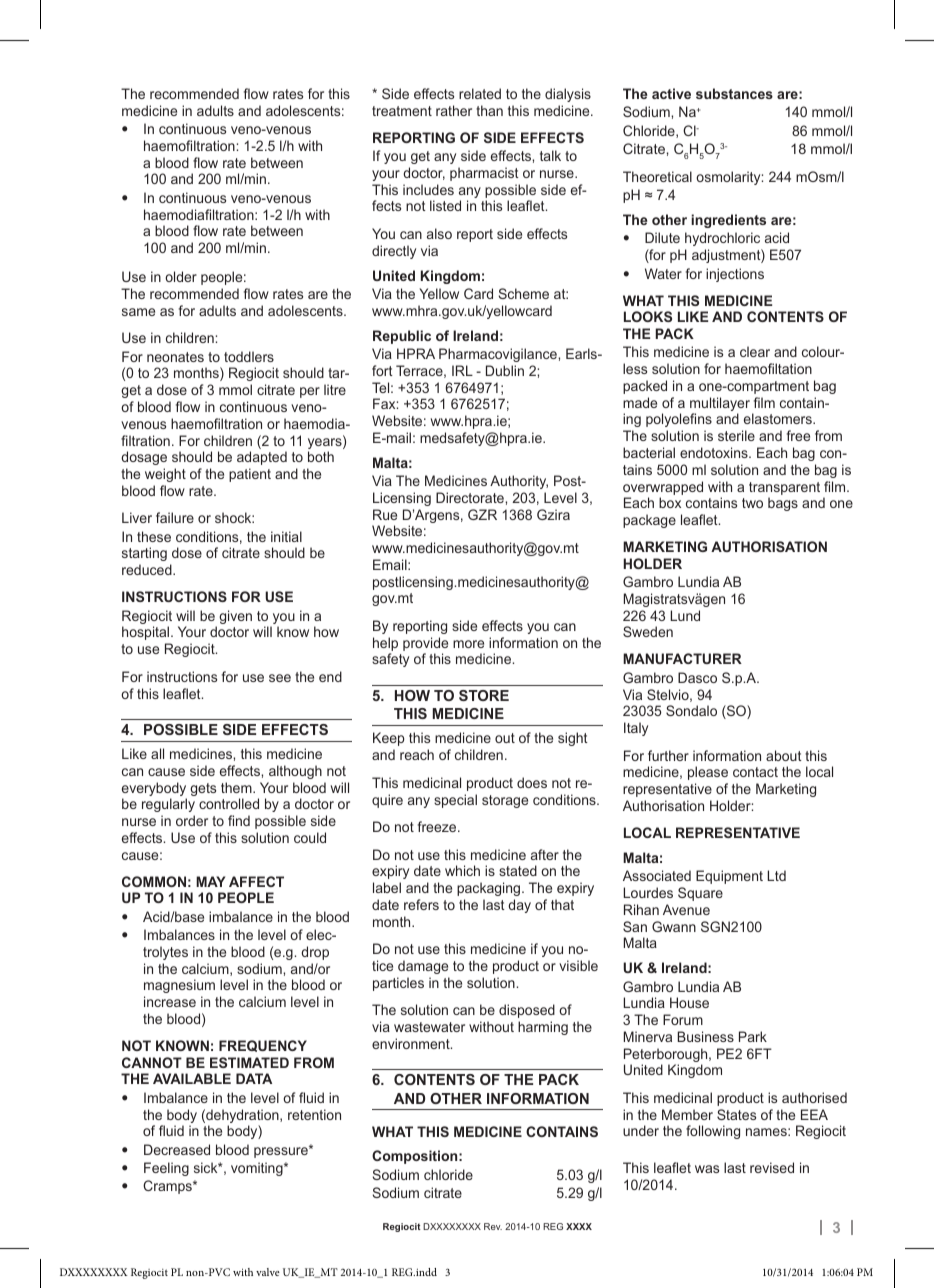 The width and height of the screenshot is (934, 1288). What do you see at coordinates (462, 870) in the screenshot?
I see `which` at bounding box center [462, 870].
